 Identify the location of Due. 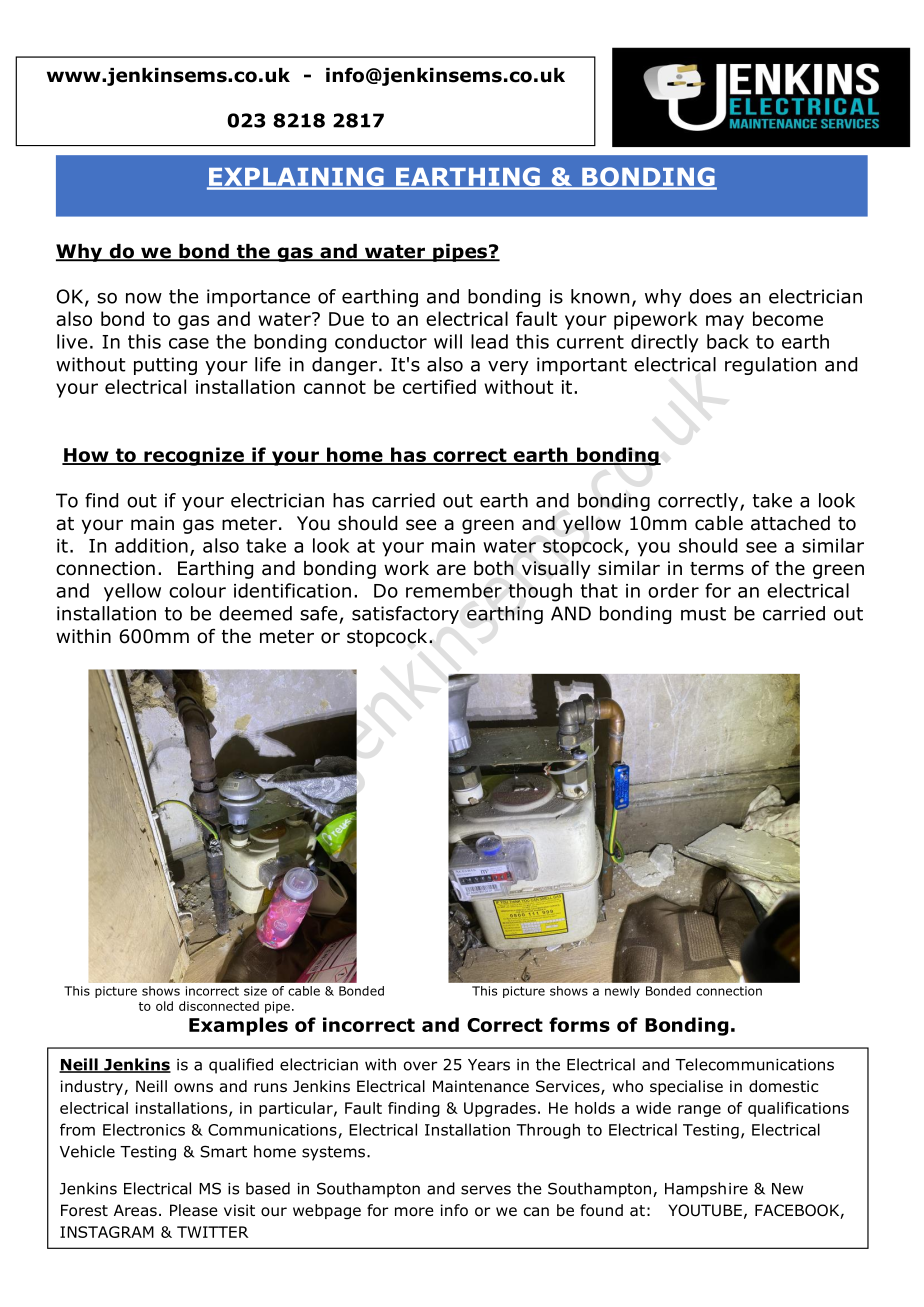
(346, 319).
